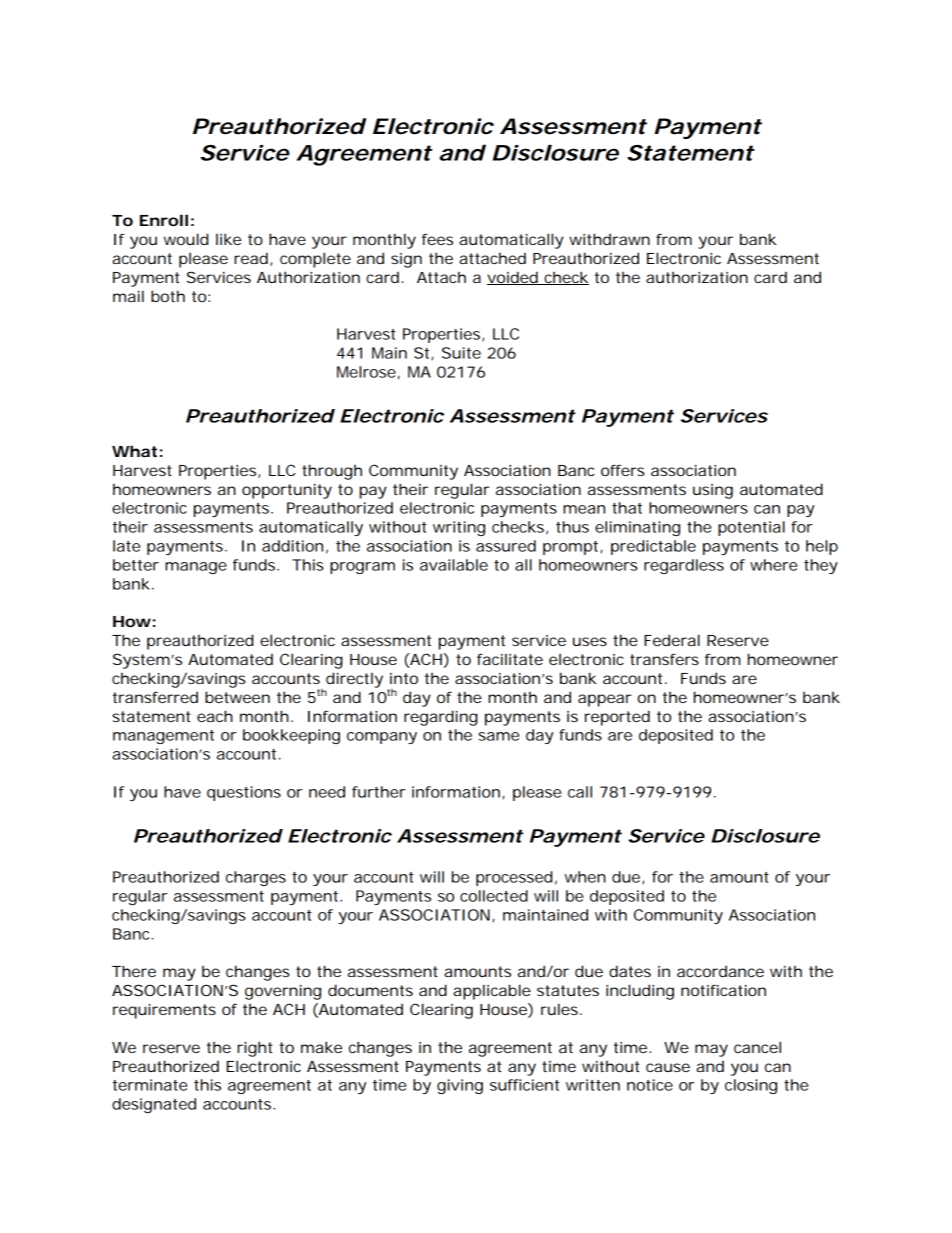 The height and width of the image is (1233, 952). I want to click on right, so click(255, 1049).
